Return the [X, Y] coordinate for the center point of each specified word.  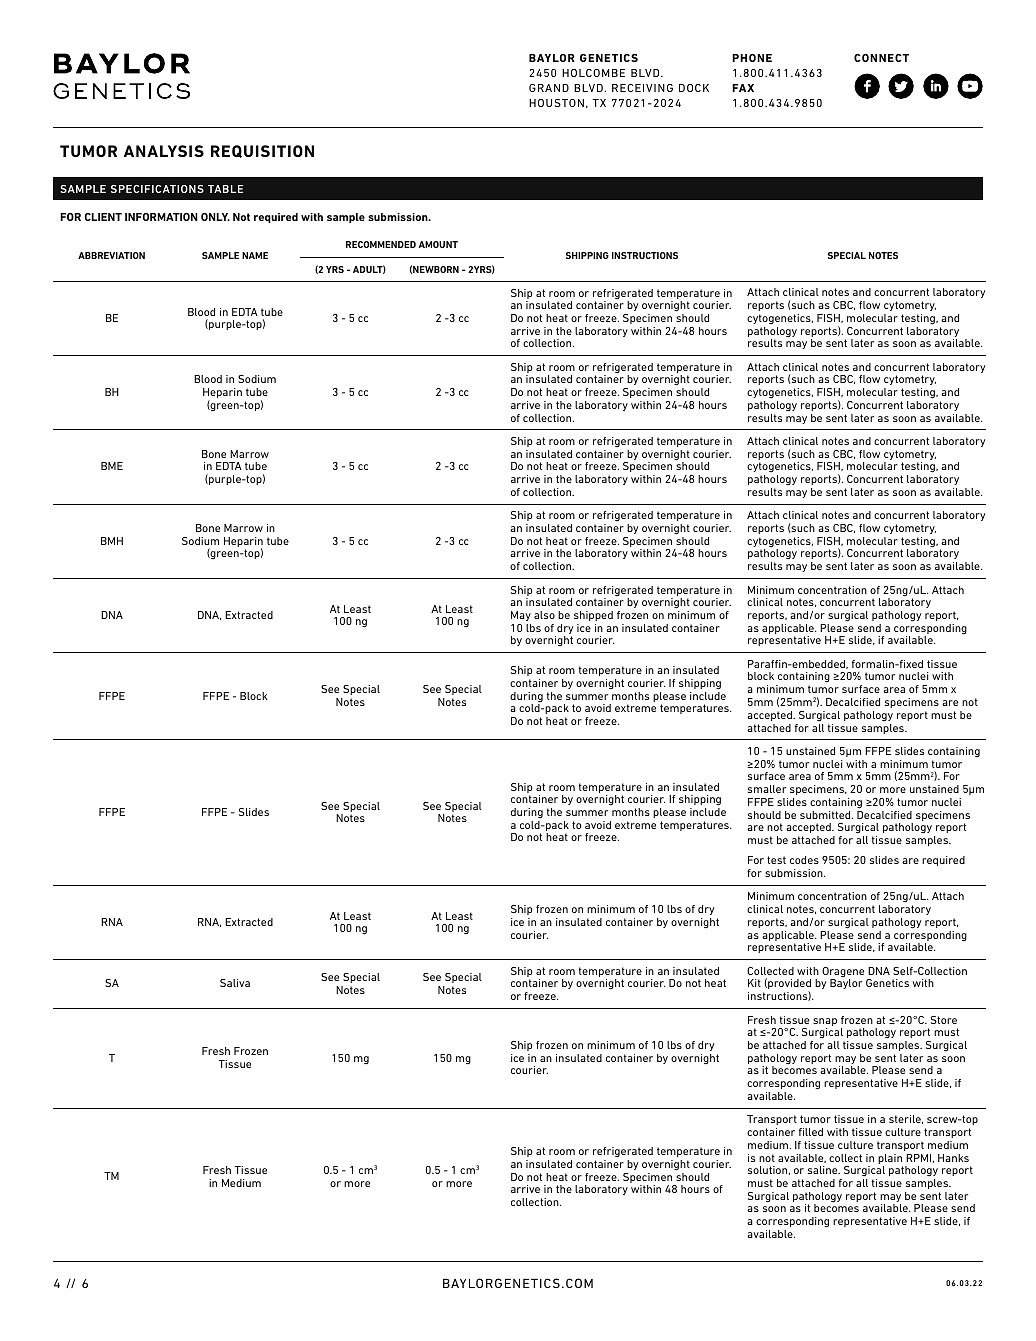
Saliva [235, 983]
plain [890, 1160]
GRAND [549, 88]
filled [811, 1132]
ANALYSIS [164, 151]
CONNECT [881, 58]
